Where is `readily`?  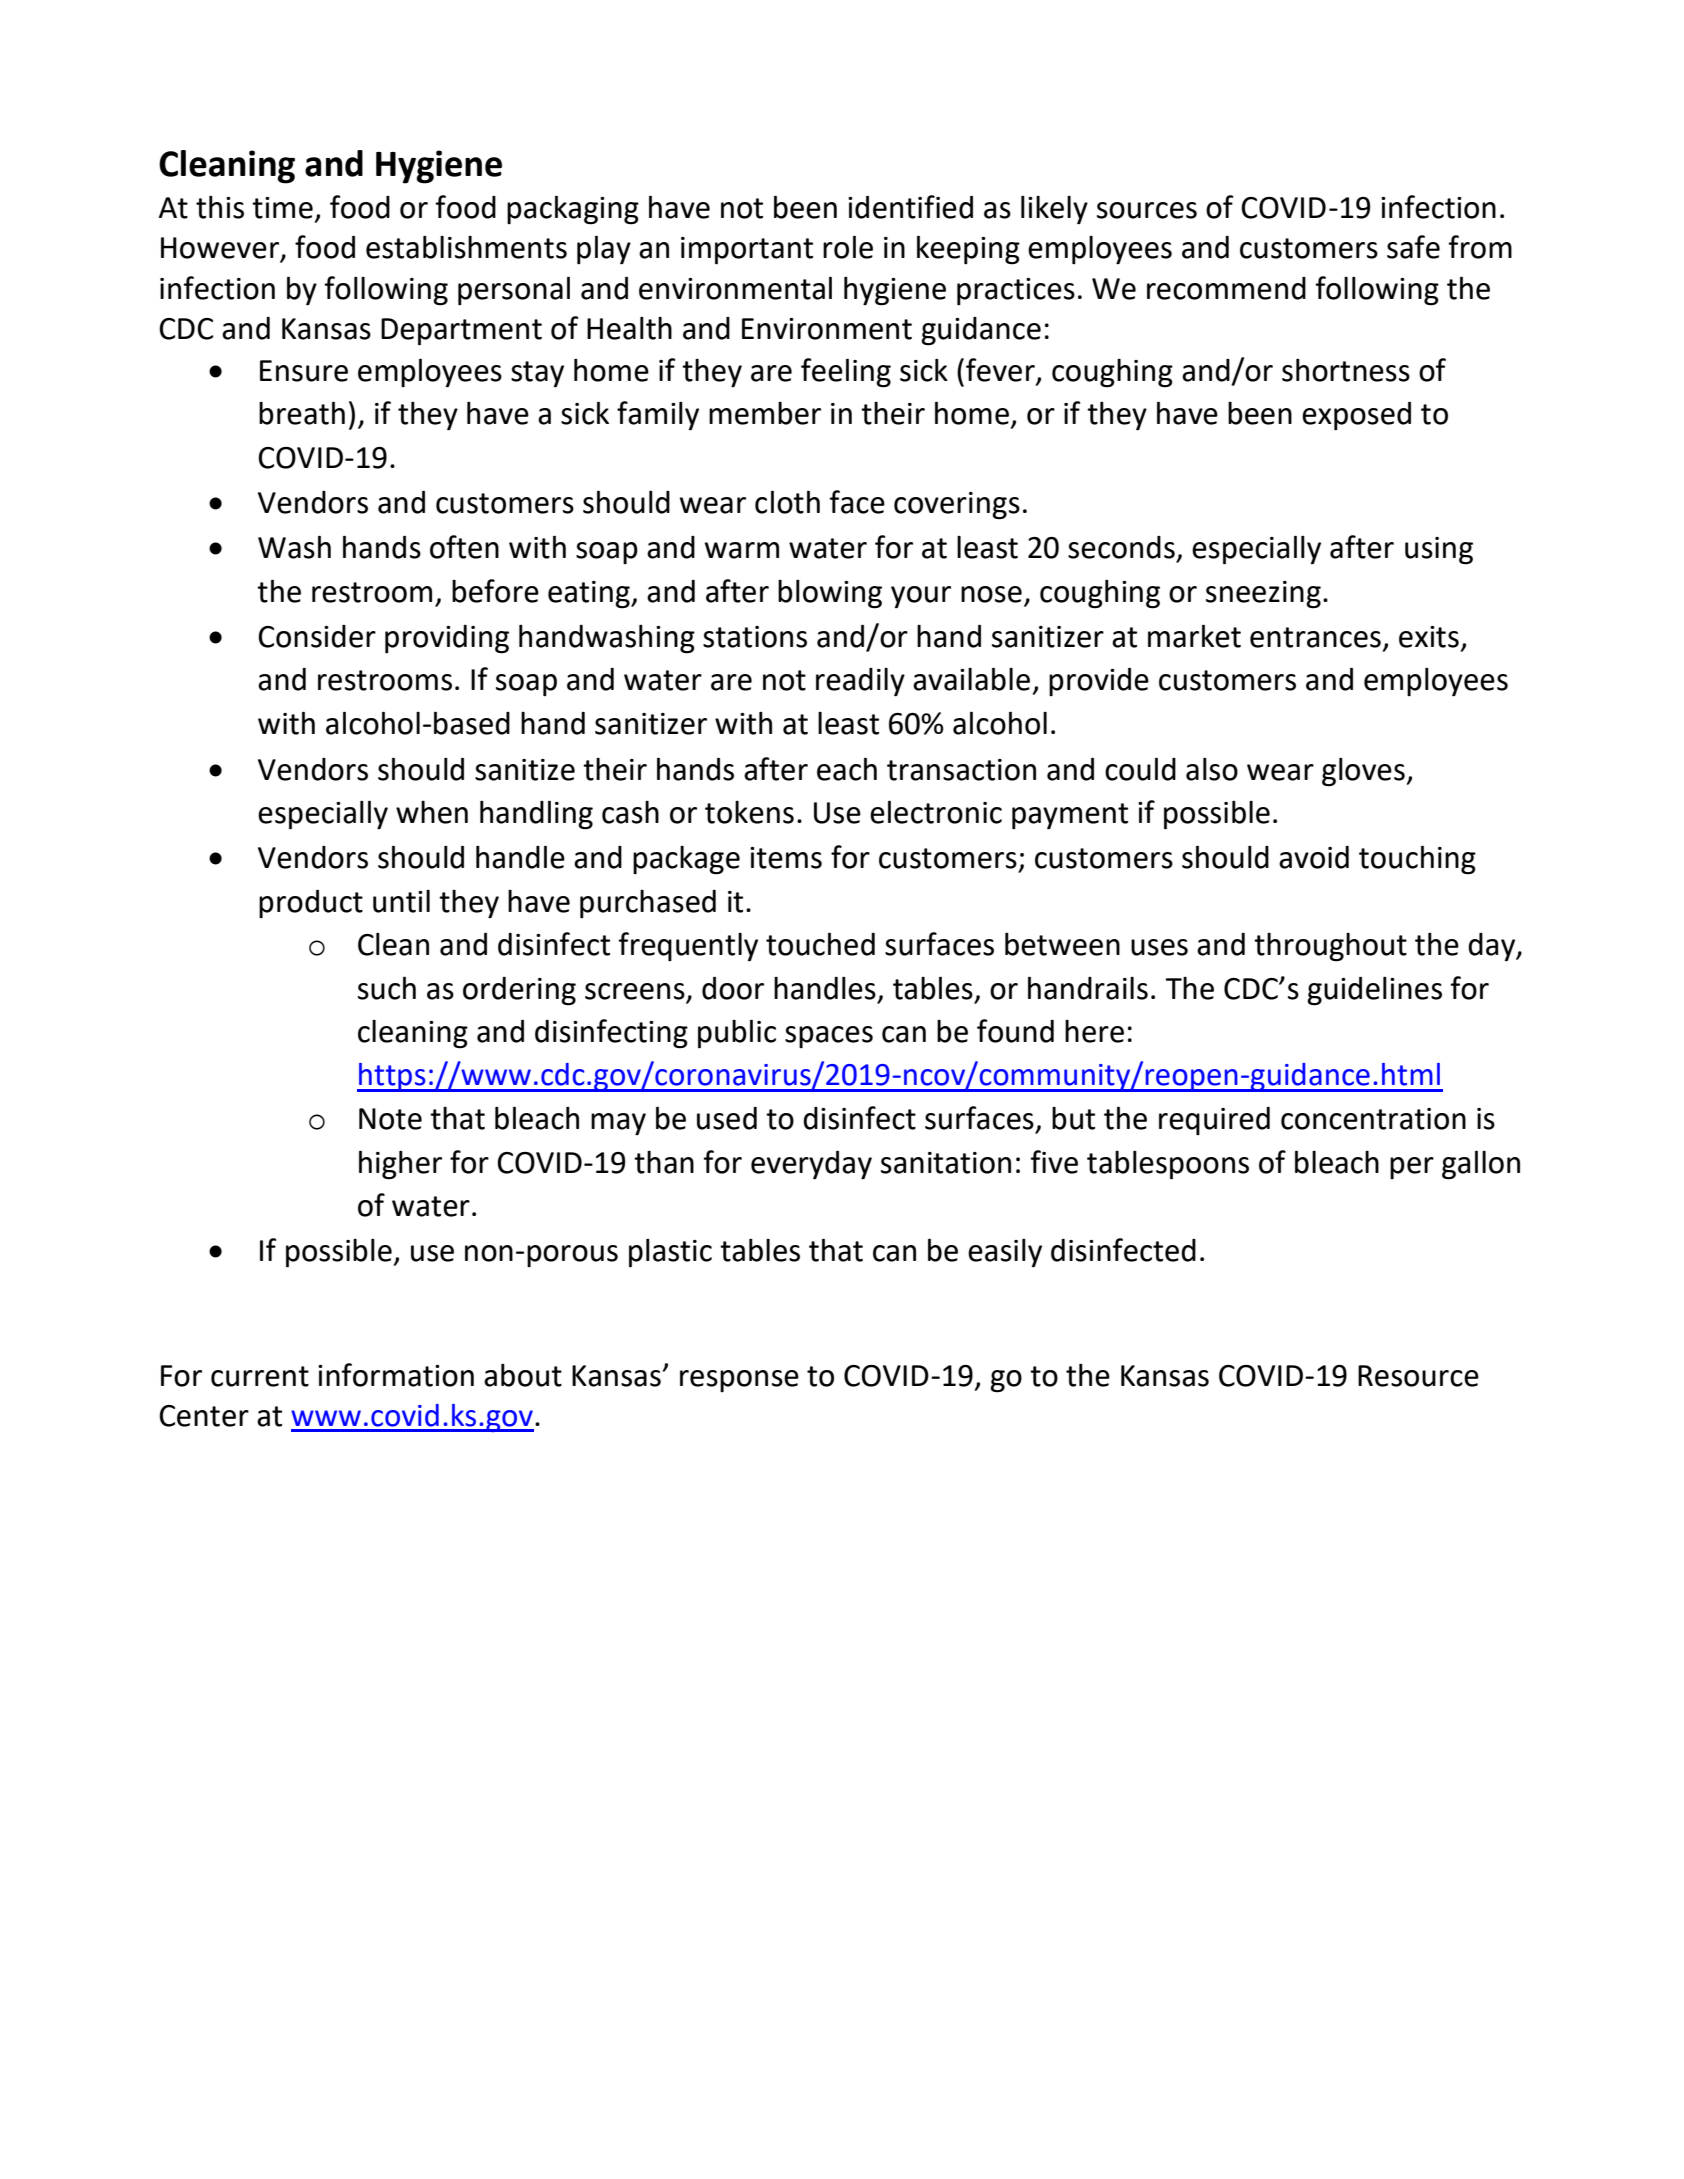 readily is located at coordinates (860, 682).
